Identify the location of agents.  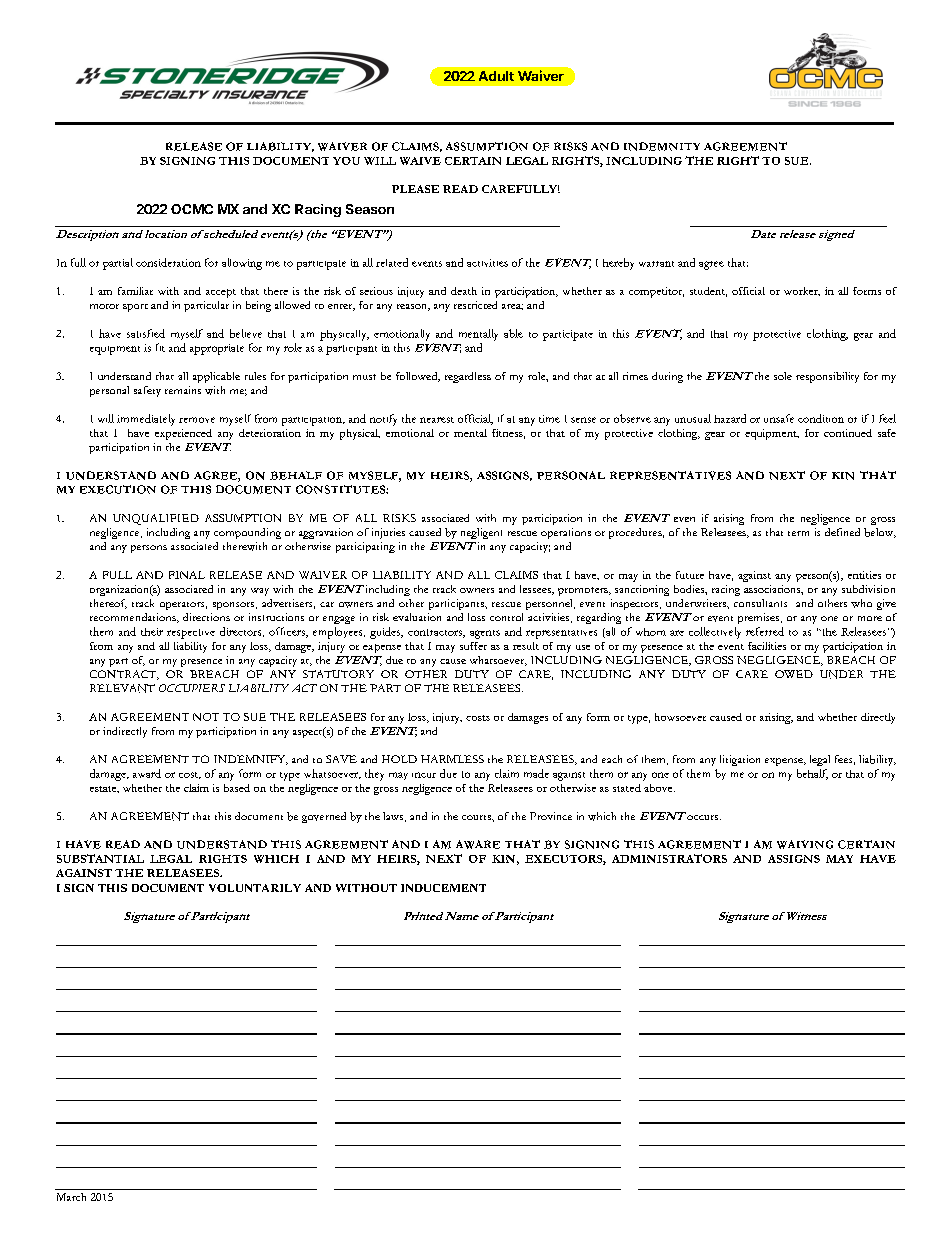
(485, 634).
